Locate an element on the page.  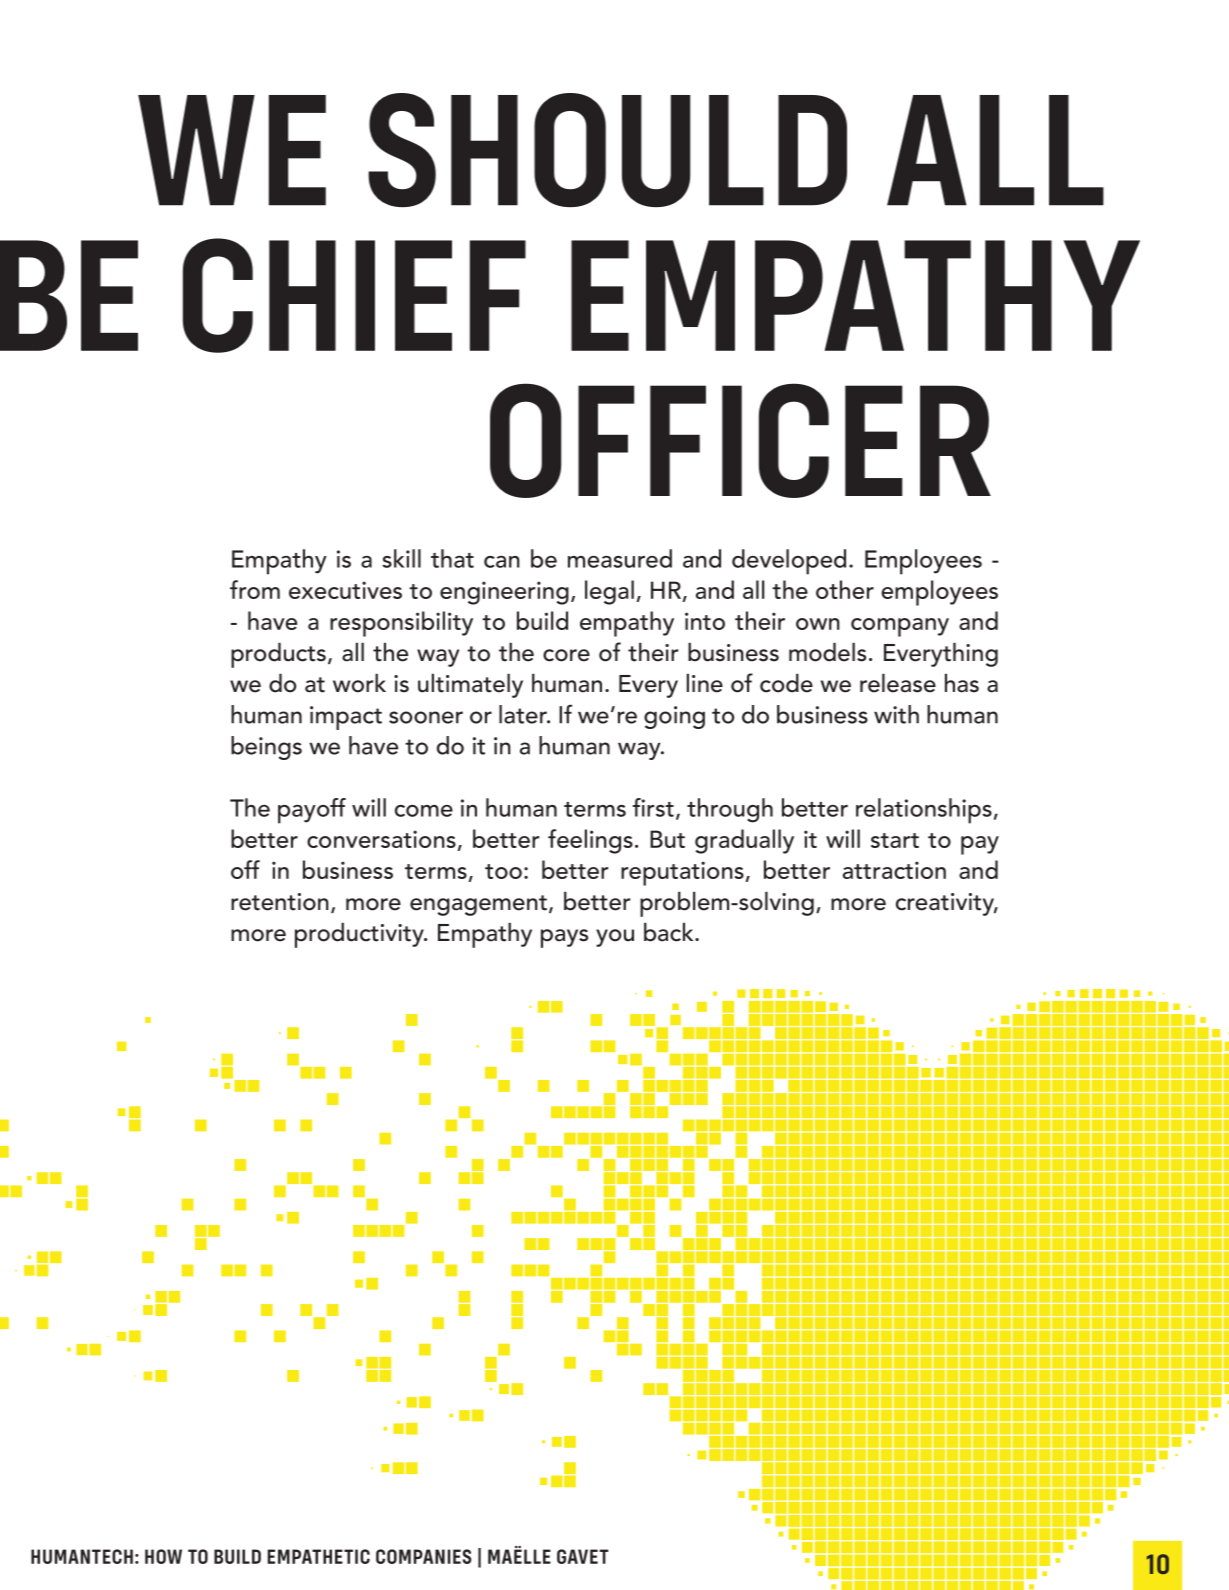
OFFICER is located at coordinates (740, 440).
